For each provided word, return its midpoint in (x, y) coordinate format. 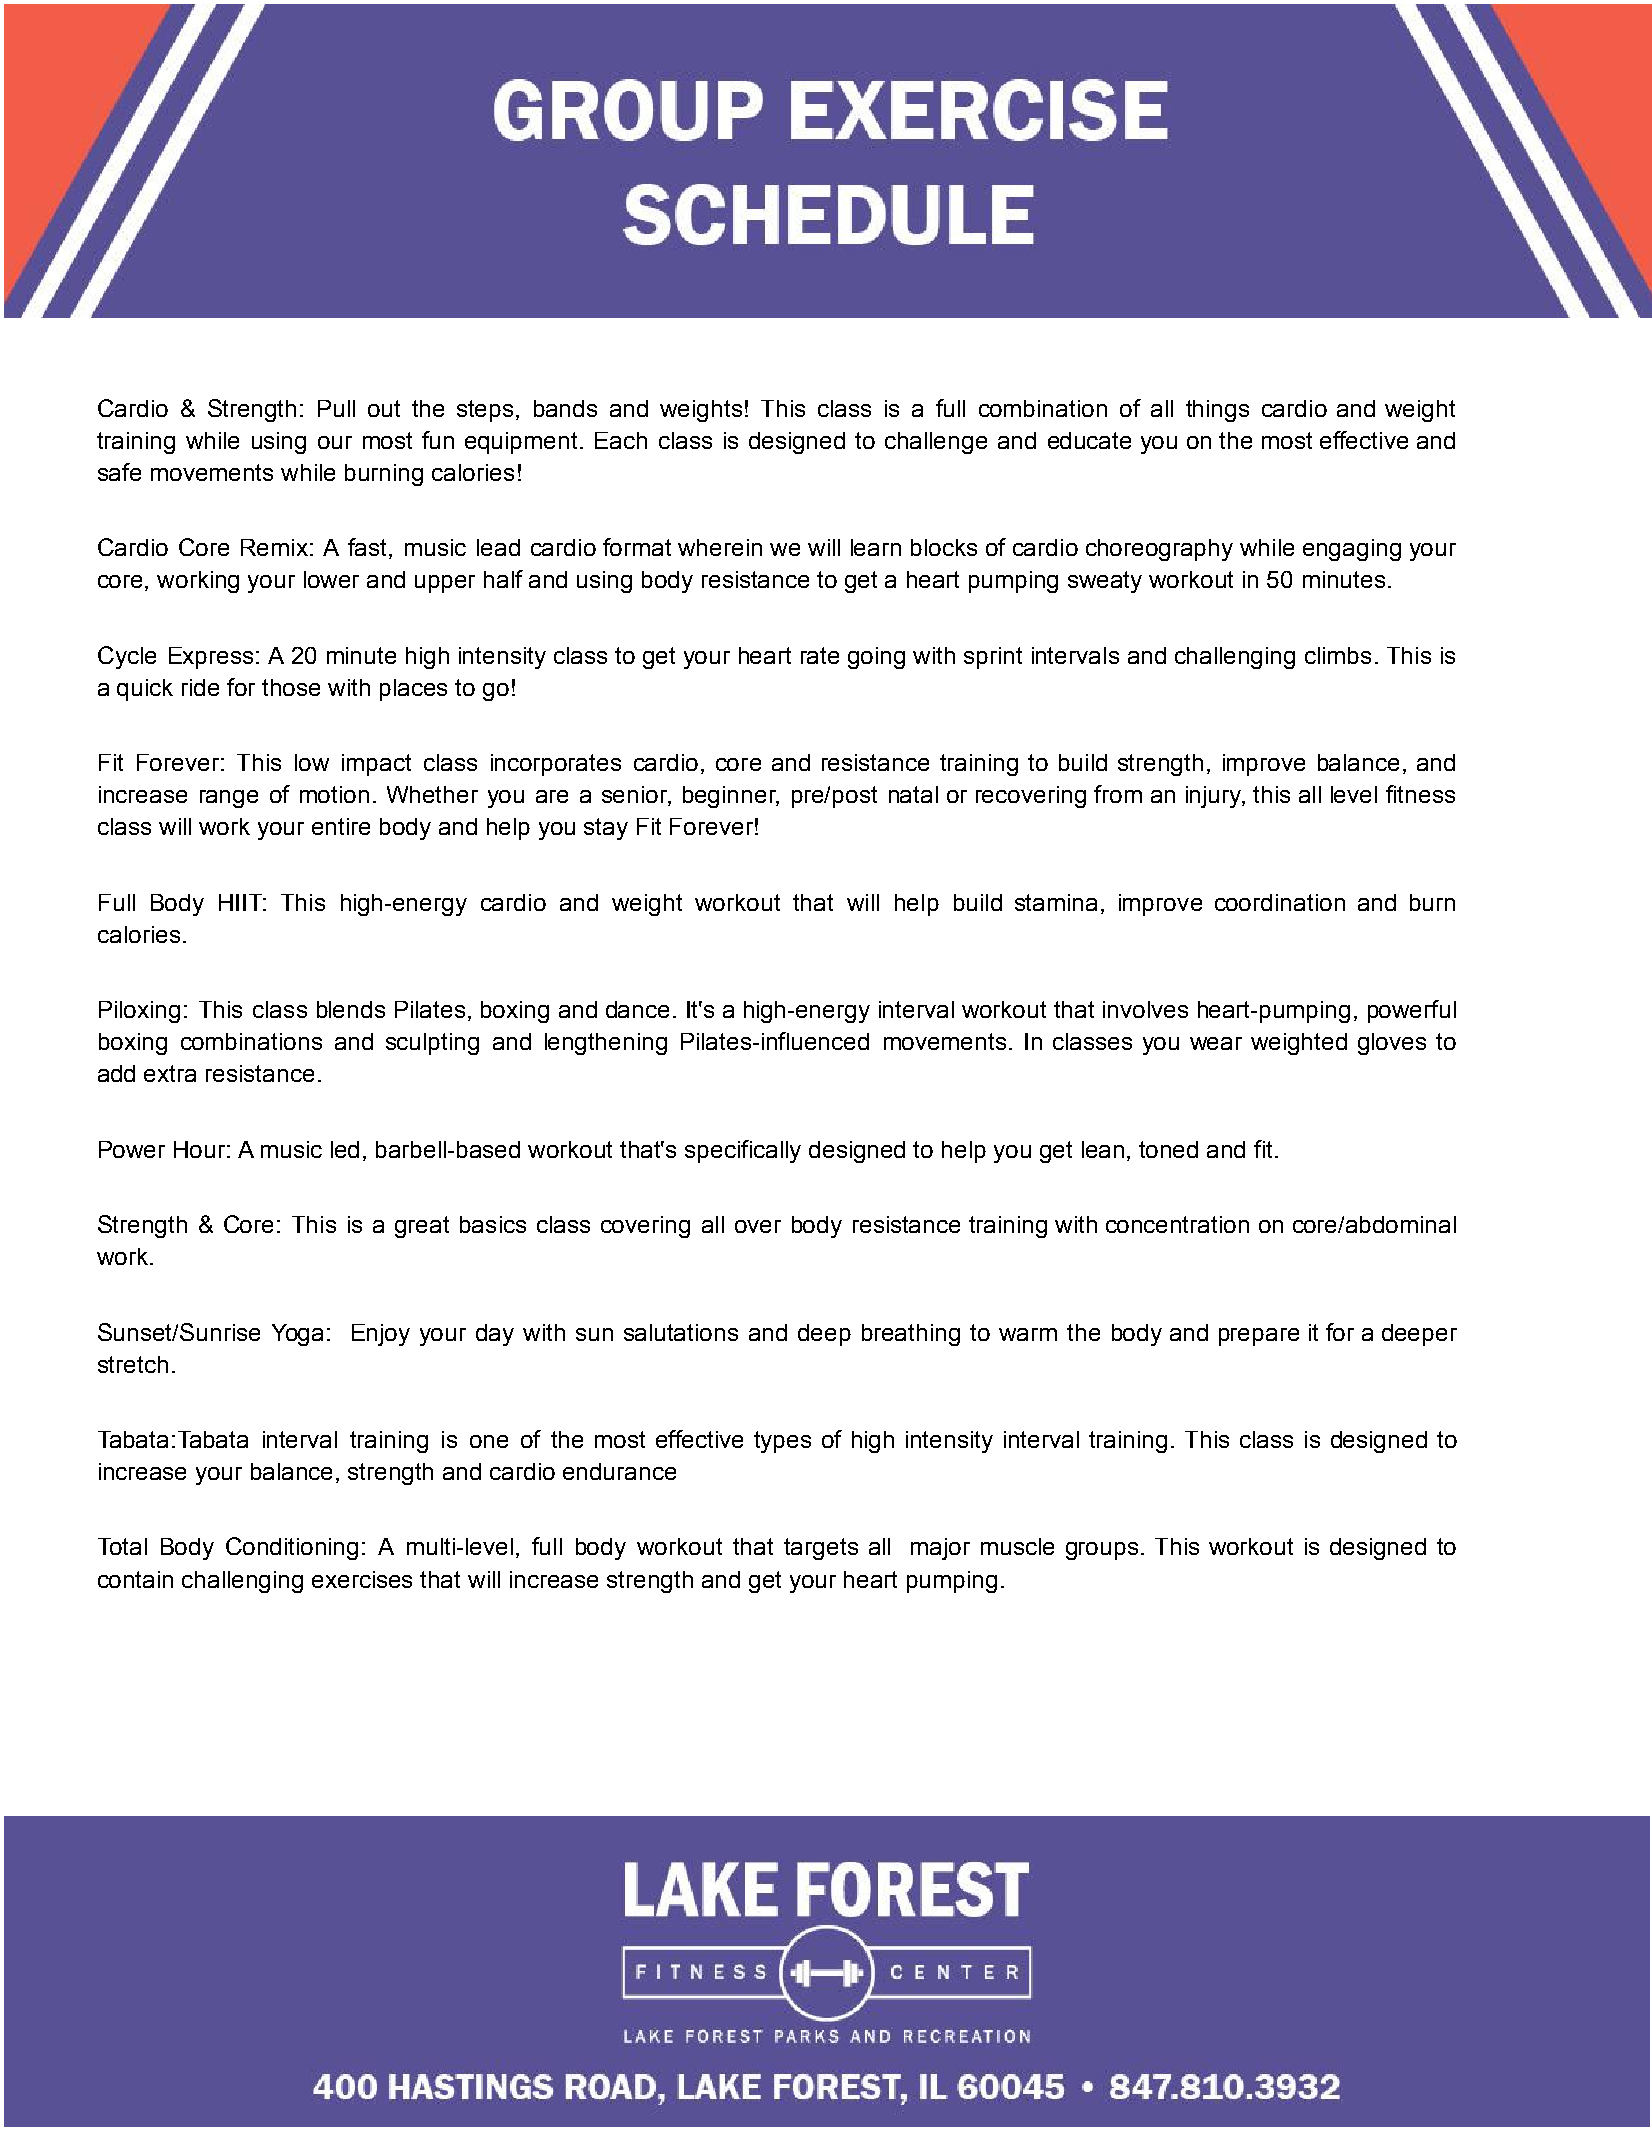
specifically (743, 1151)
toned (1168, 1149)
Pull (336, 408)
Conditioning (292, 1548)
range (229, 799)
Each (621, 440)
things (1217, 411)
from (1118, 794)
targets (821, 1549)
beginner (731, 797)
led (345, 1149)
